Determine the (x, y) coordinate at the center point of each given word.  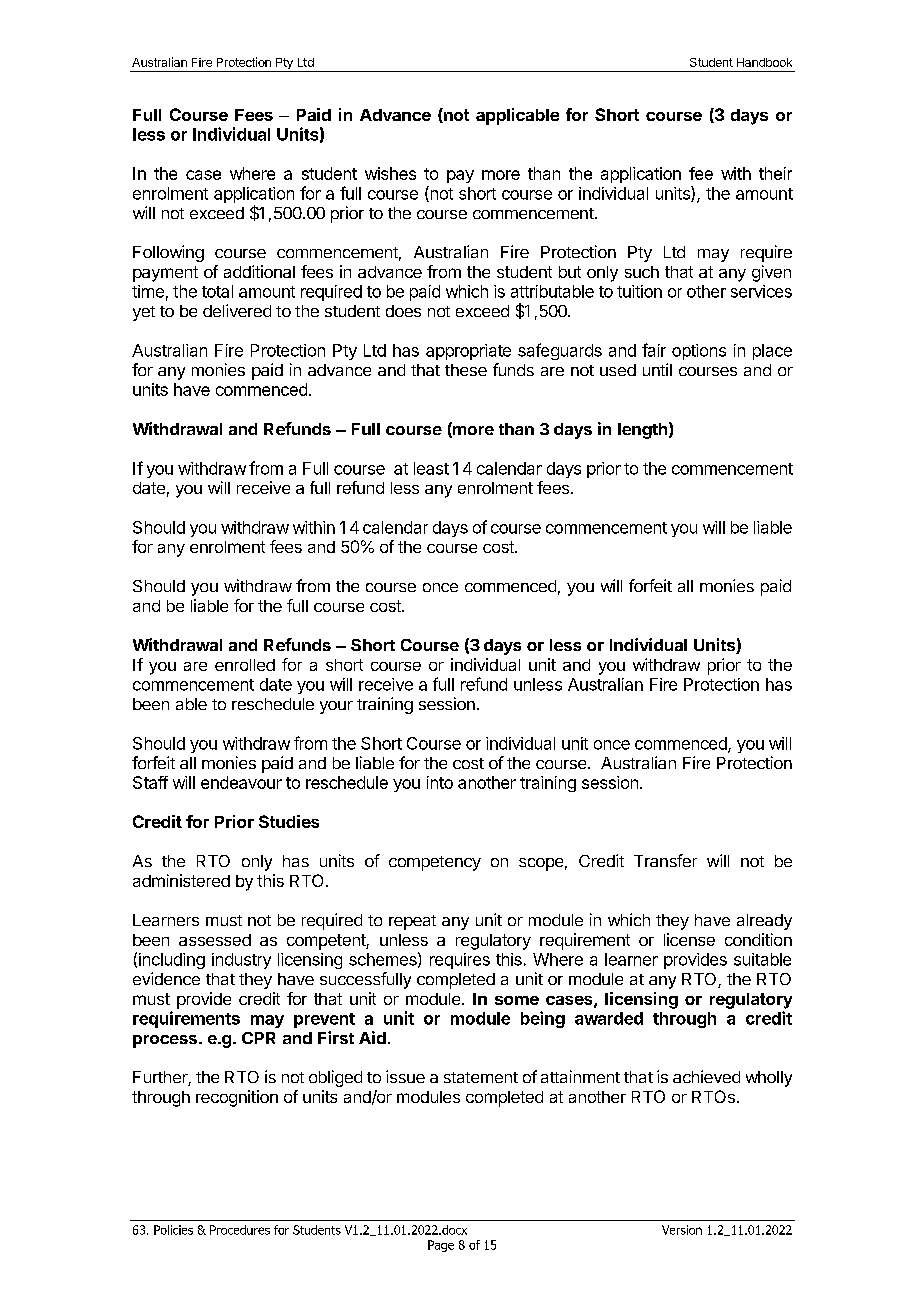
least (431, 468)
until (657, 369)
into (440, 782)
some (517, 1000)
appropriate (468, 352)
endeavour (241, 782)
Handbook (764, 62)
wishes (390, 173)
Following (168, 253)
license (689, 939)
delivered (237, 310)
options (699, 352)
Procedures (240, 1230)
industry (241, 961)
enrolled (245, 665)
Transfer (665, 860)
